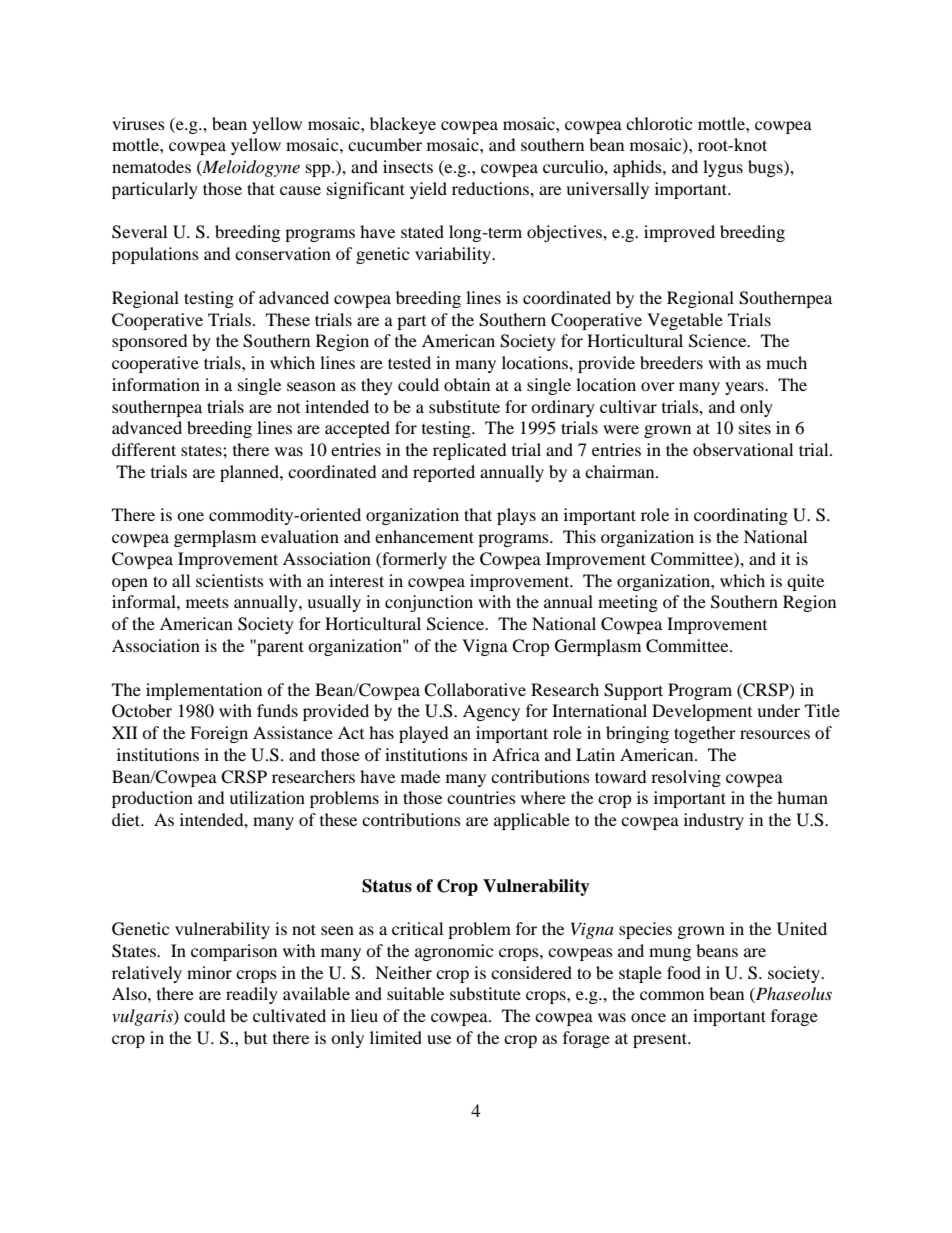  Describe the element at coordinates (415, 993) in the image. I see `suitable` at that location.
